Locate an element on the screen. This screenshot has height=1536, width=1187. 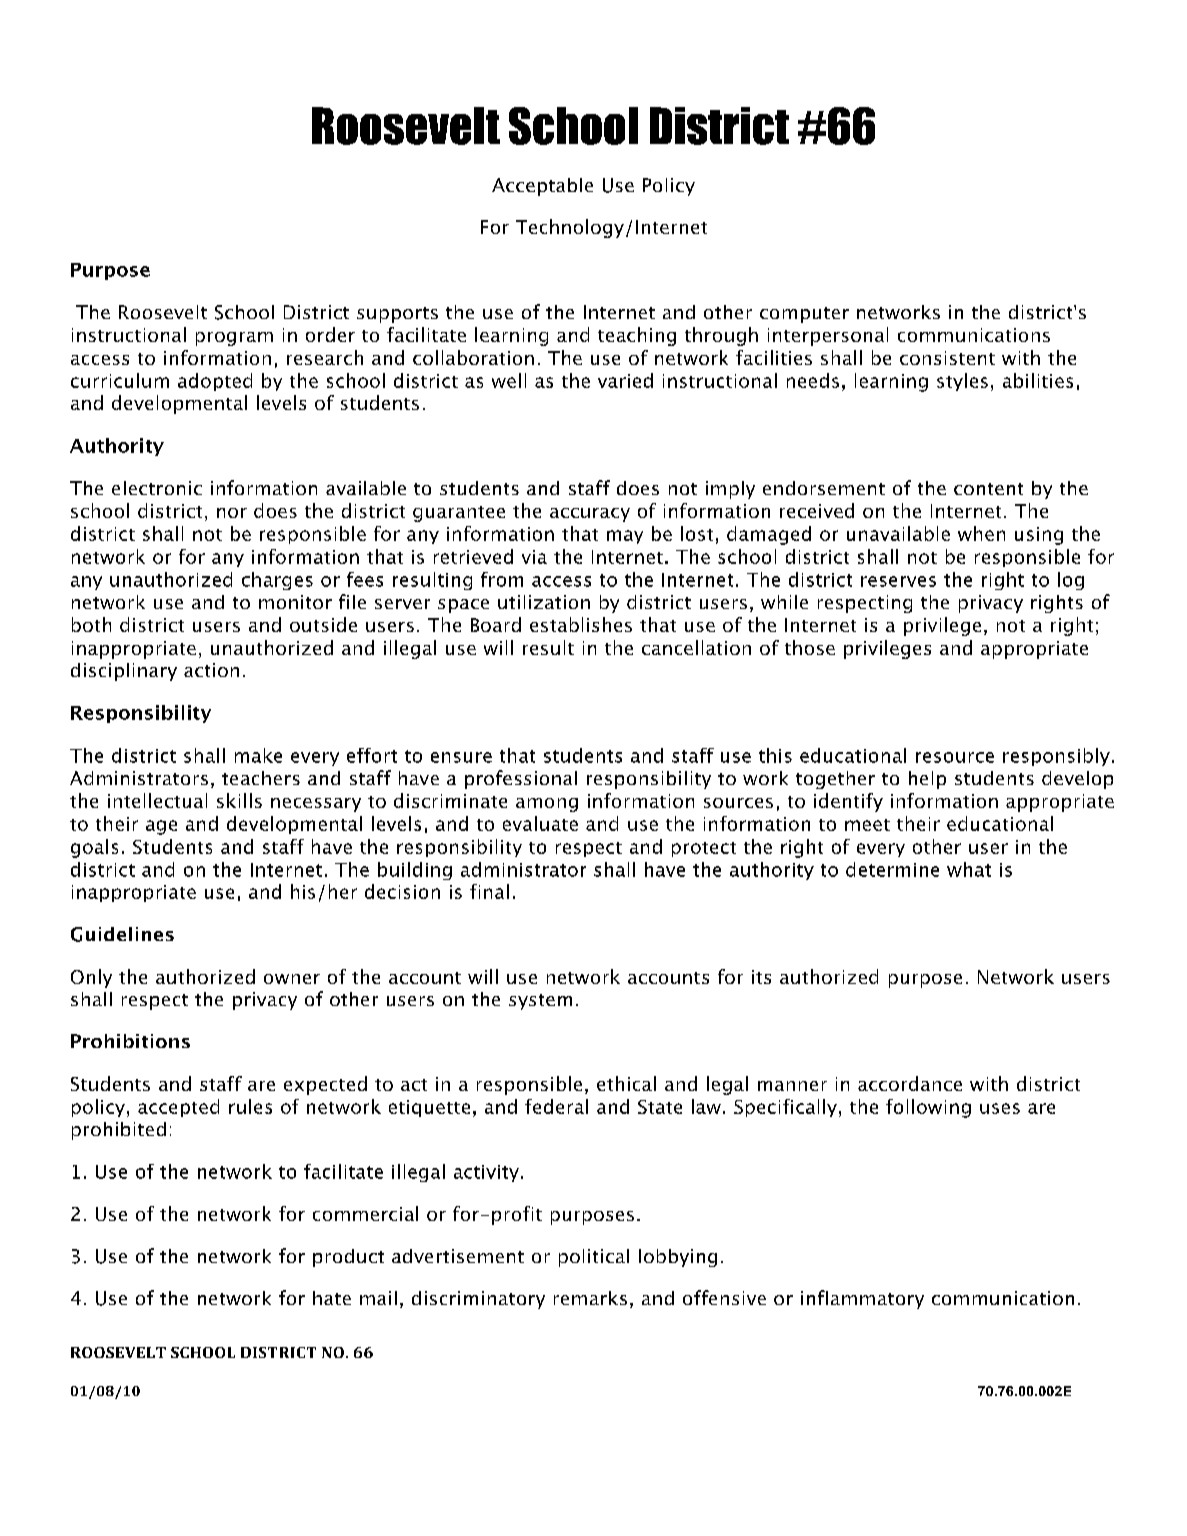
computer is located at coordinates (804, 315).
